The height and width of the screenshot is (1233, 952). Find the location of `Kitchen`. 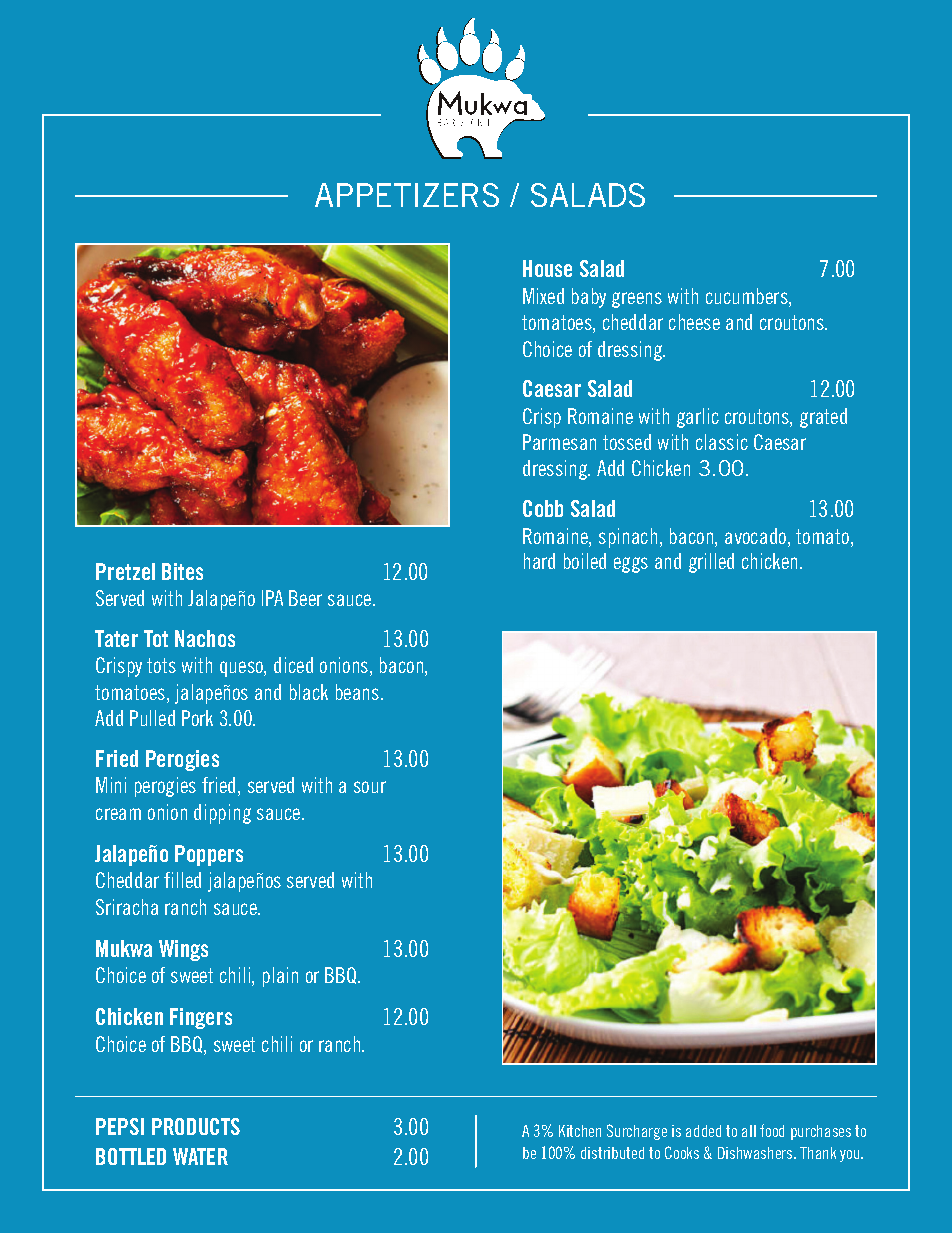

Kitchen is located at coordinates (580, 1131).
